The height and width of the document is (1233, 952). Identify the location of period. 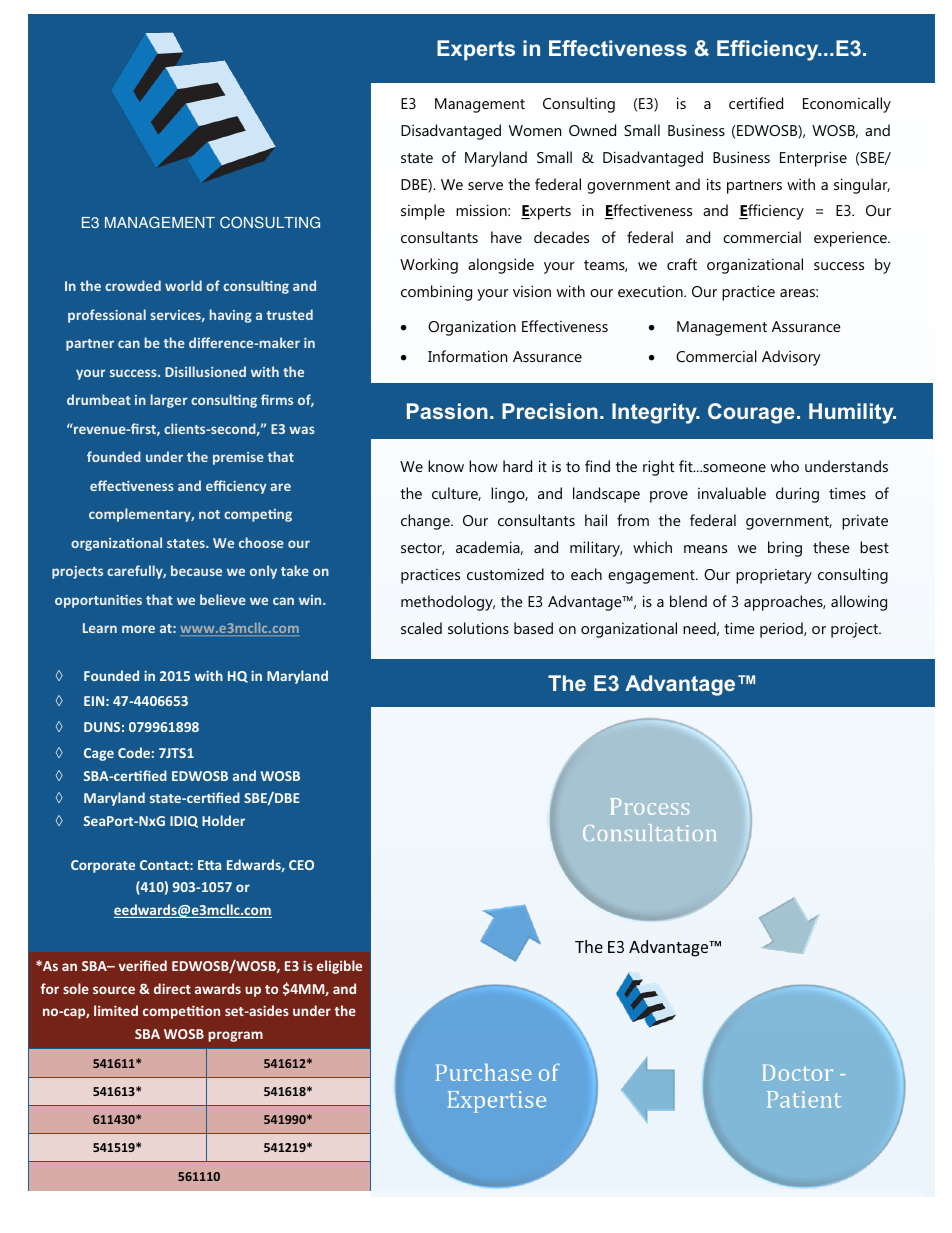
(782, 630).
